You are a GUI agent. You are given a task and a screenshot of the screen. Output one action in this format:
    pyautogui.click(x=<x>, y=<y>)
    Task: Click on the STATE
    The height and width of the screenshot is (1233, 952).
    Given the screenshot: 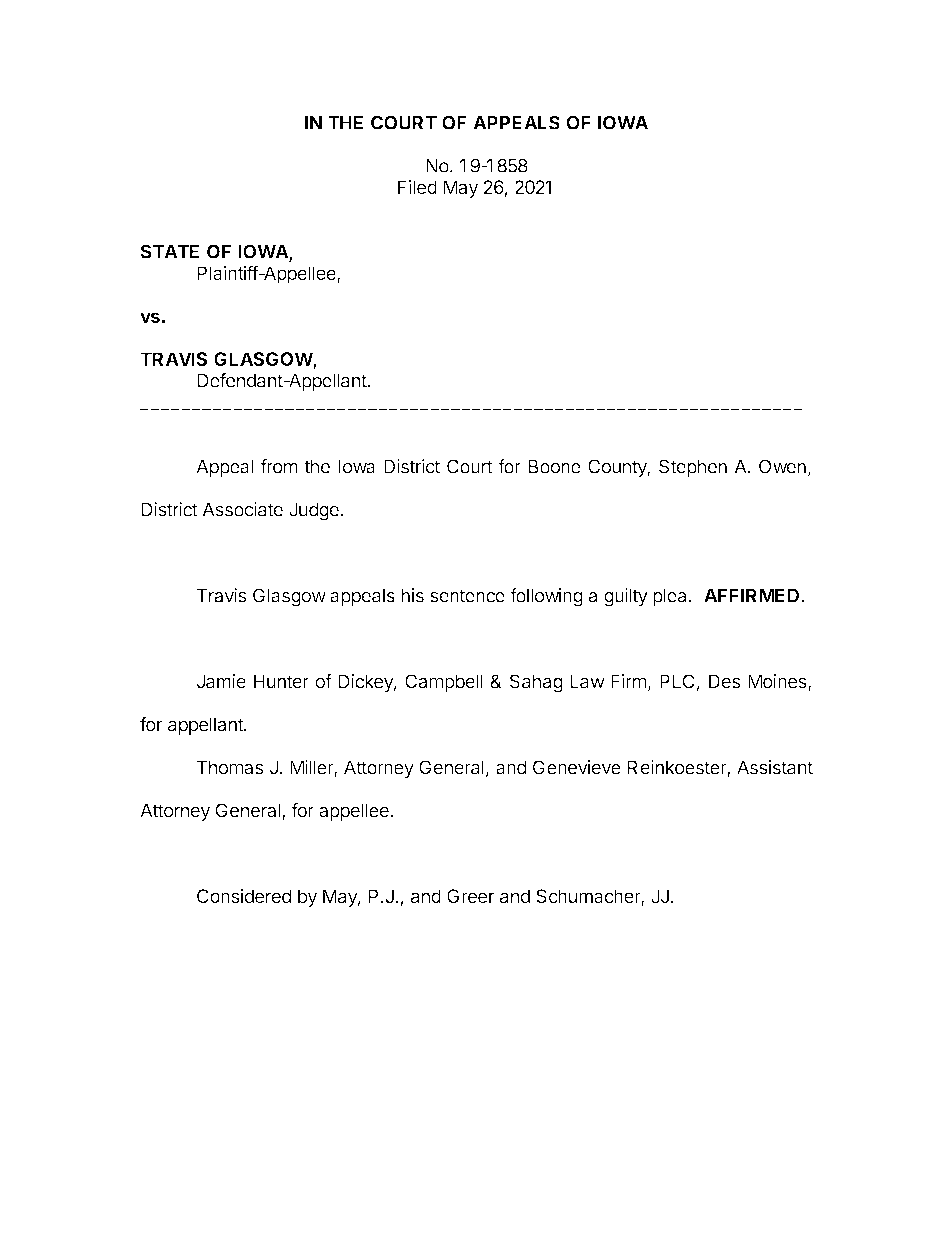 What is the action you would take?
    pyautogui.click(x=170, y=251)
